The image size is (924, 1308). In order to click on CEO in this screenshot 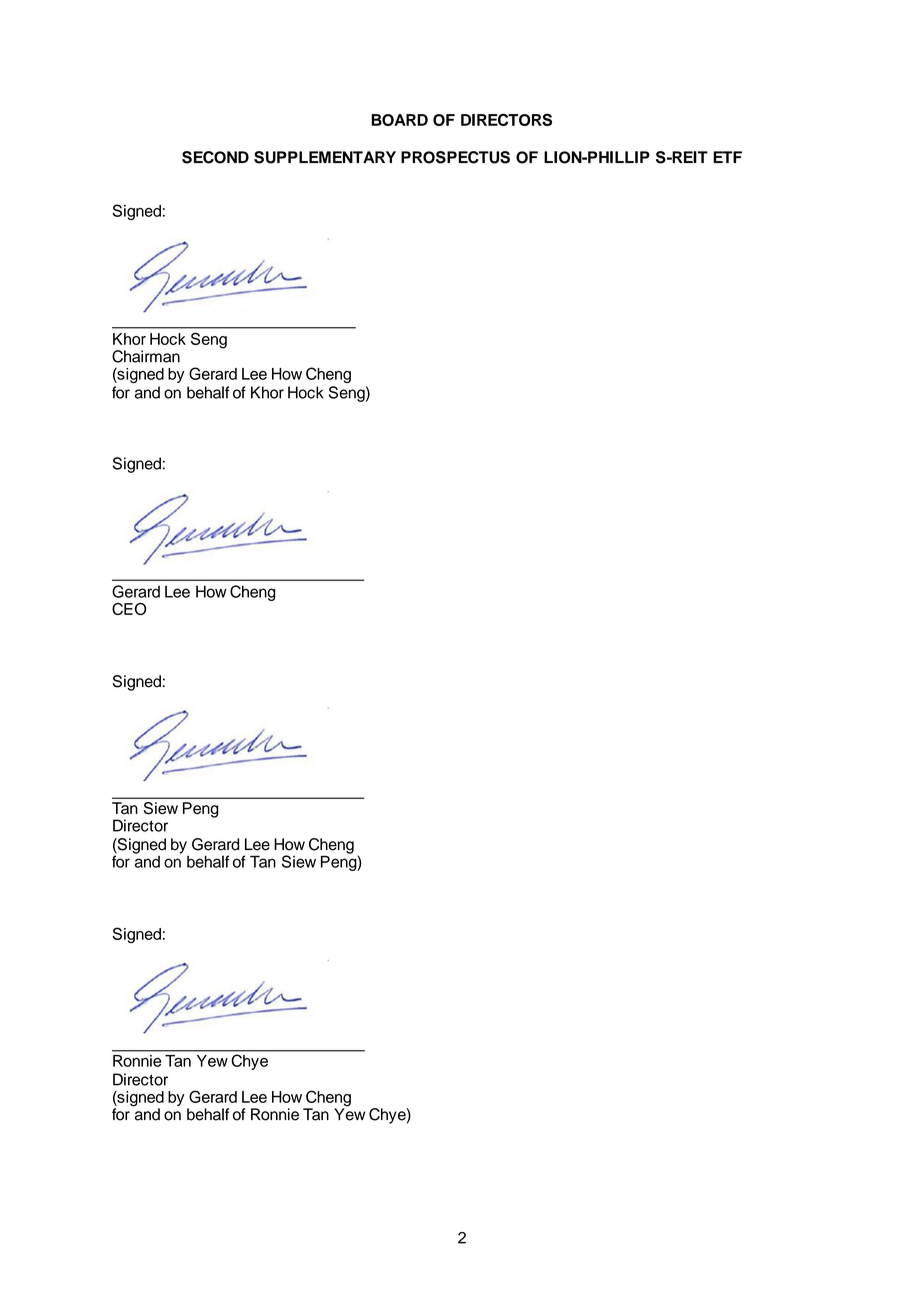, I will do `click(129, 609)`.
